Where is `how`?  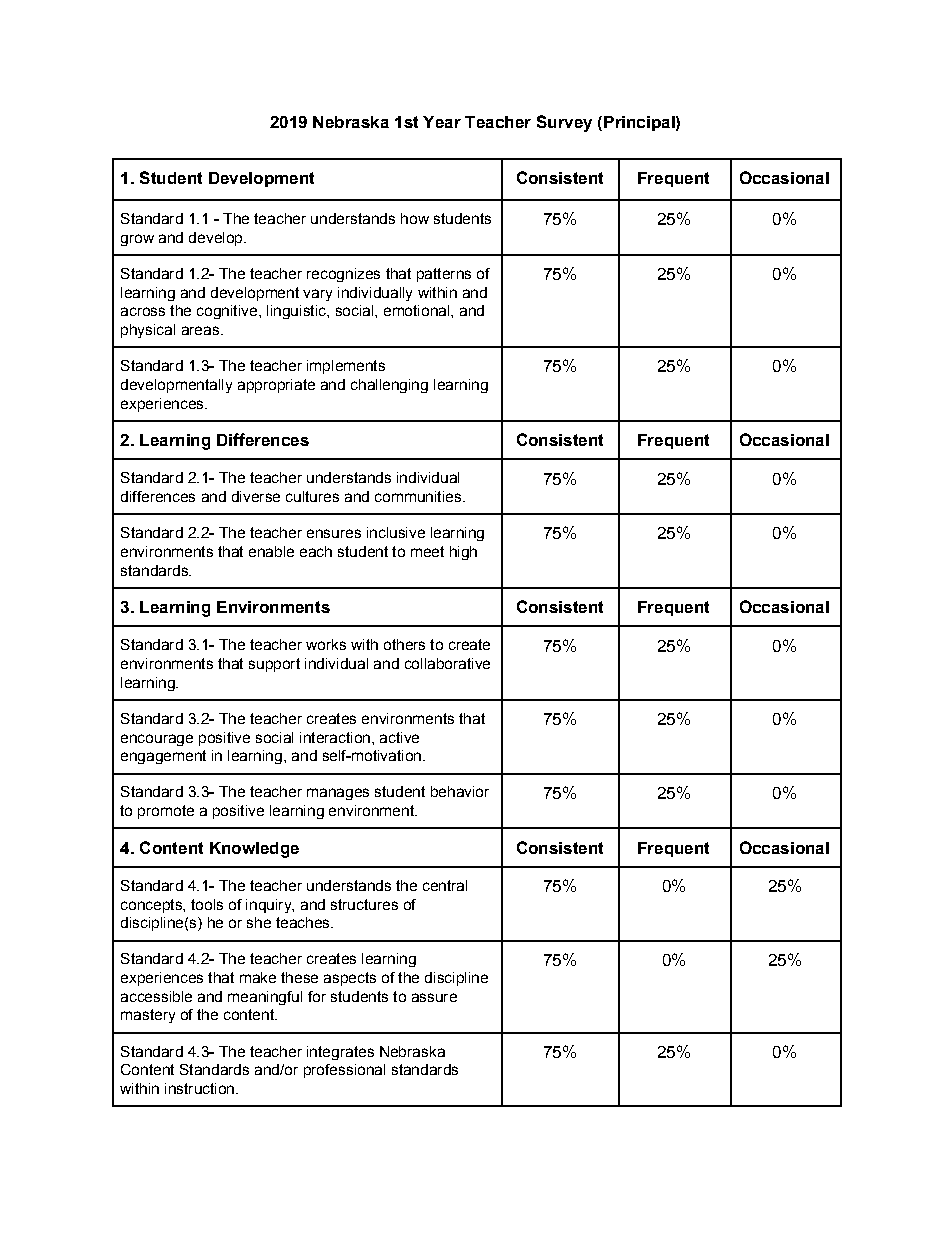
how is located at coordinates (415, 218).
